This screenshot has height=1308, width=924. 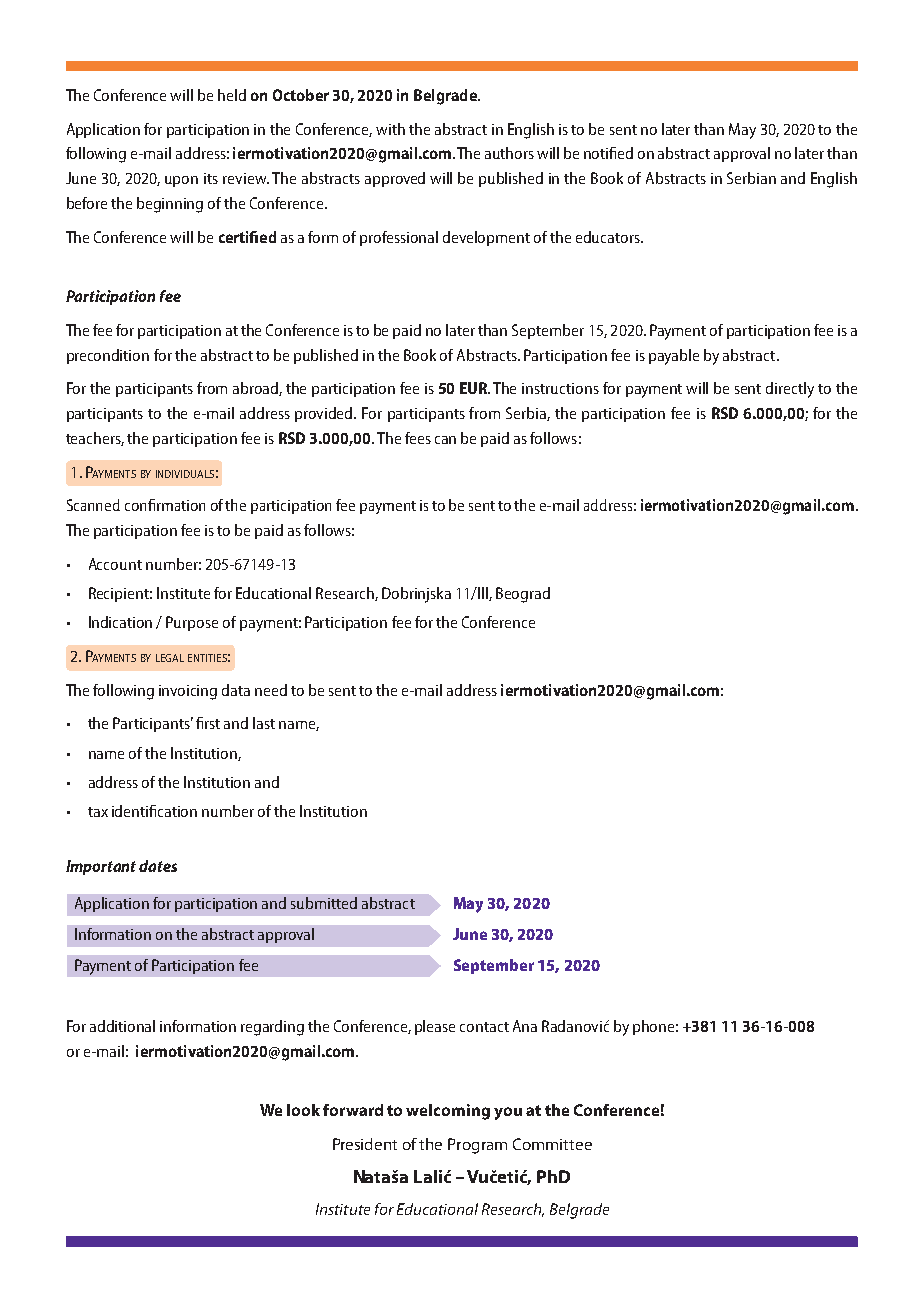 I want to click on Purpose, so click(x=192, y=623).
